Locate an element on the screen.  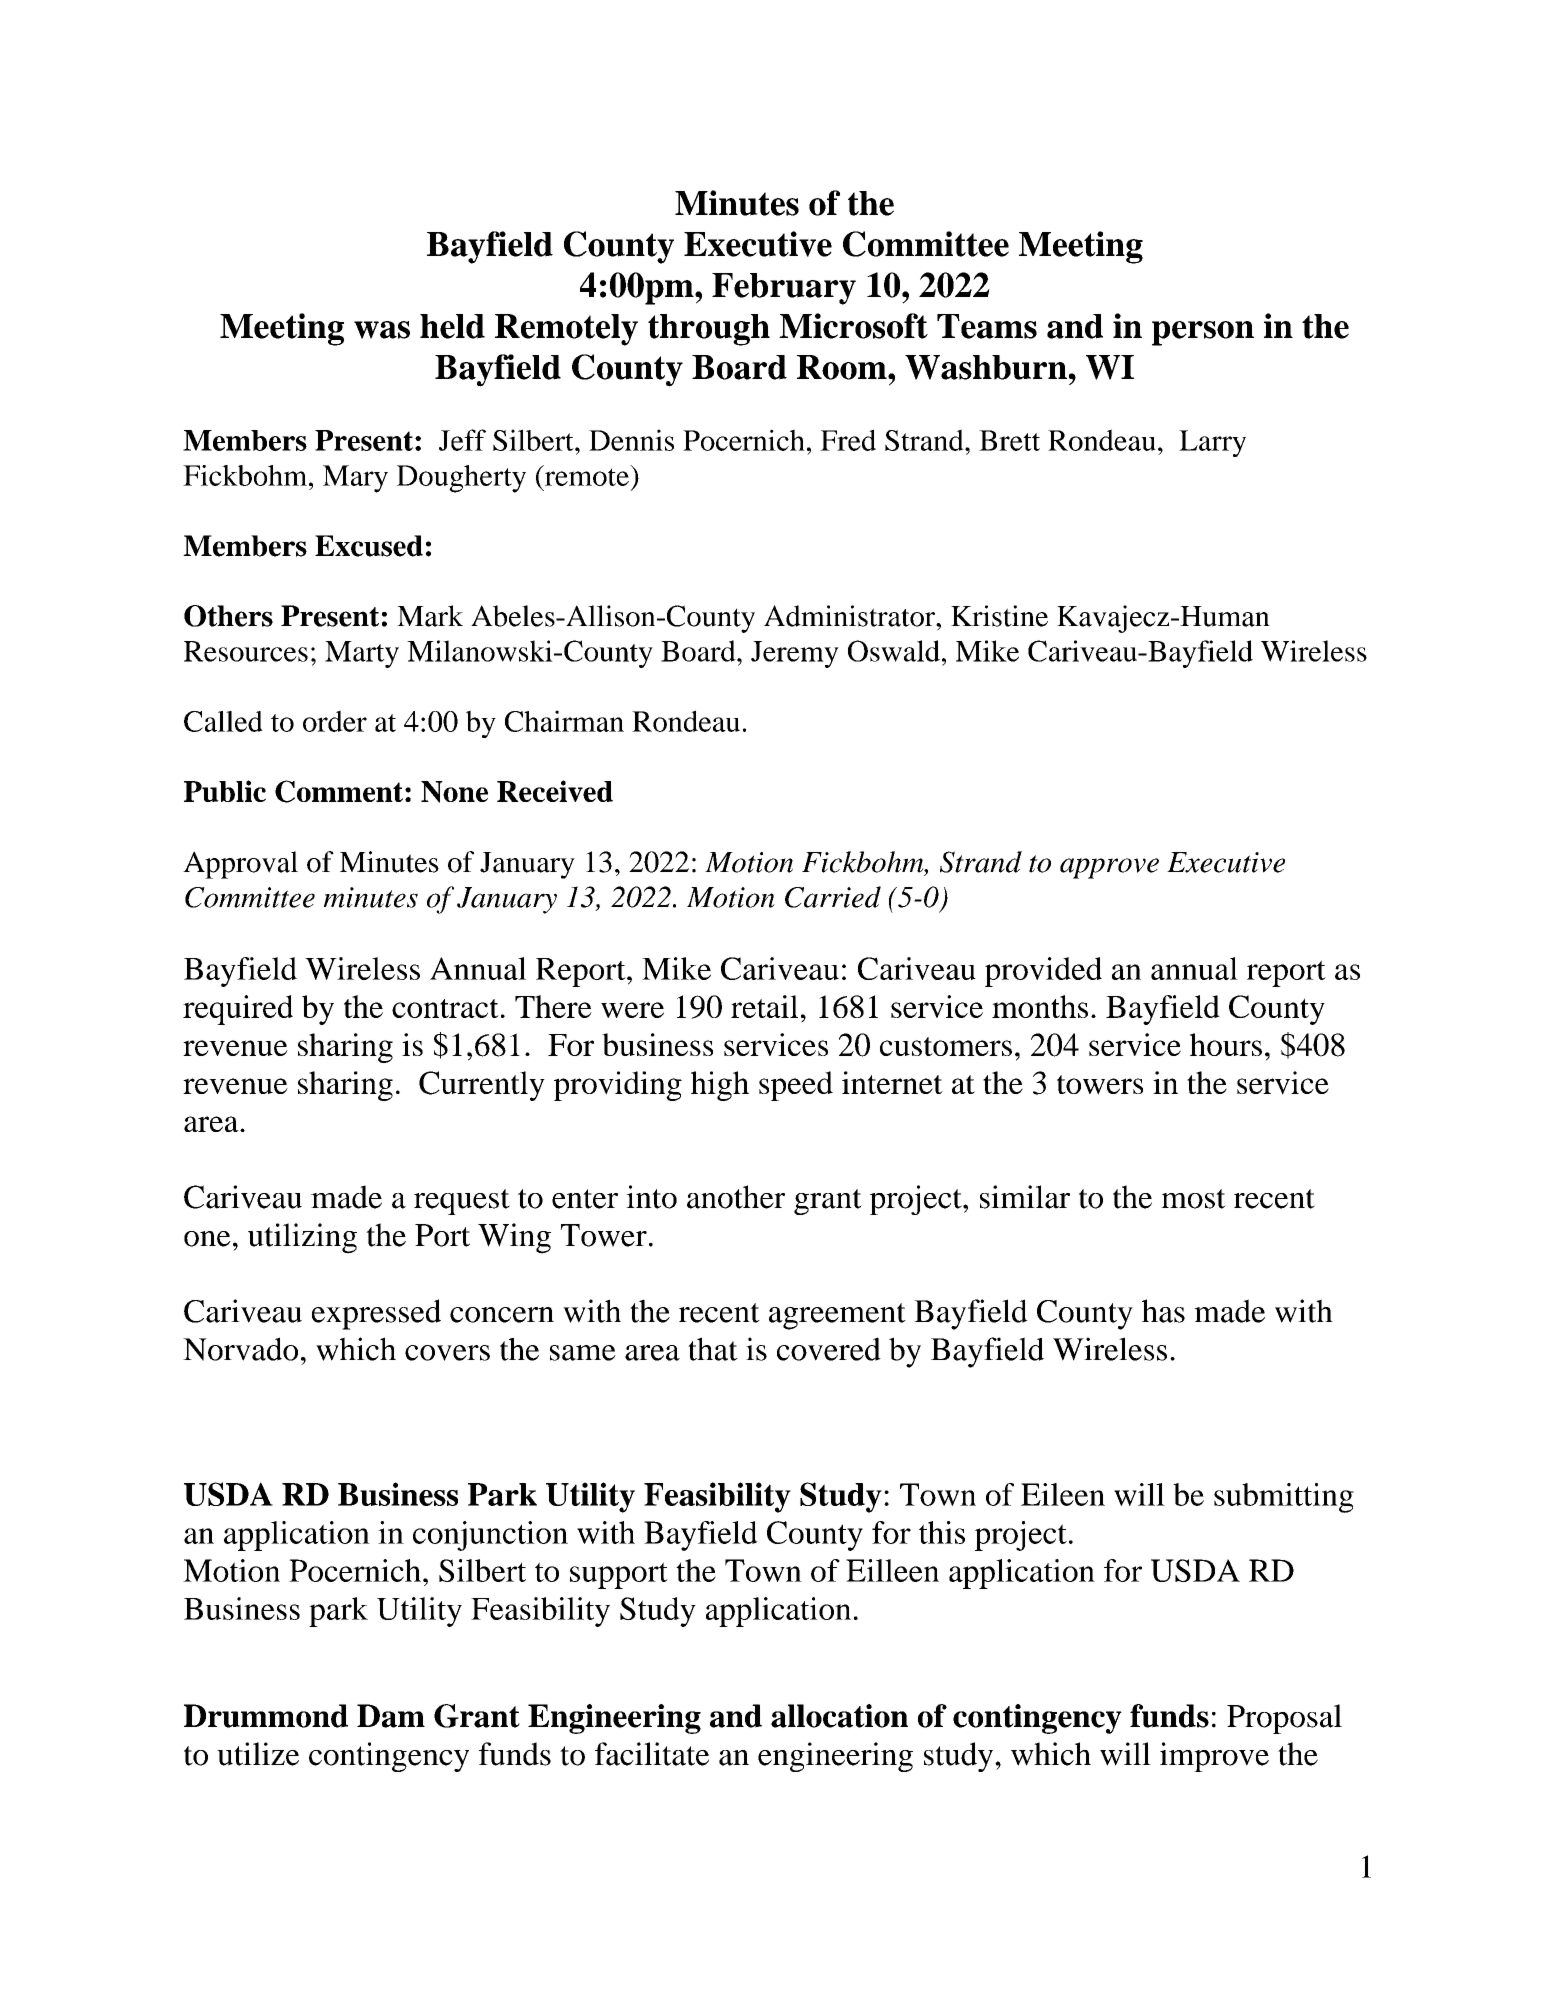
Dam is located at coordinates (391, 1716).
